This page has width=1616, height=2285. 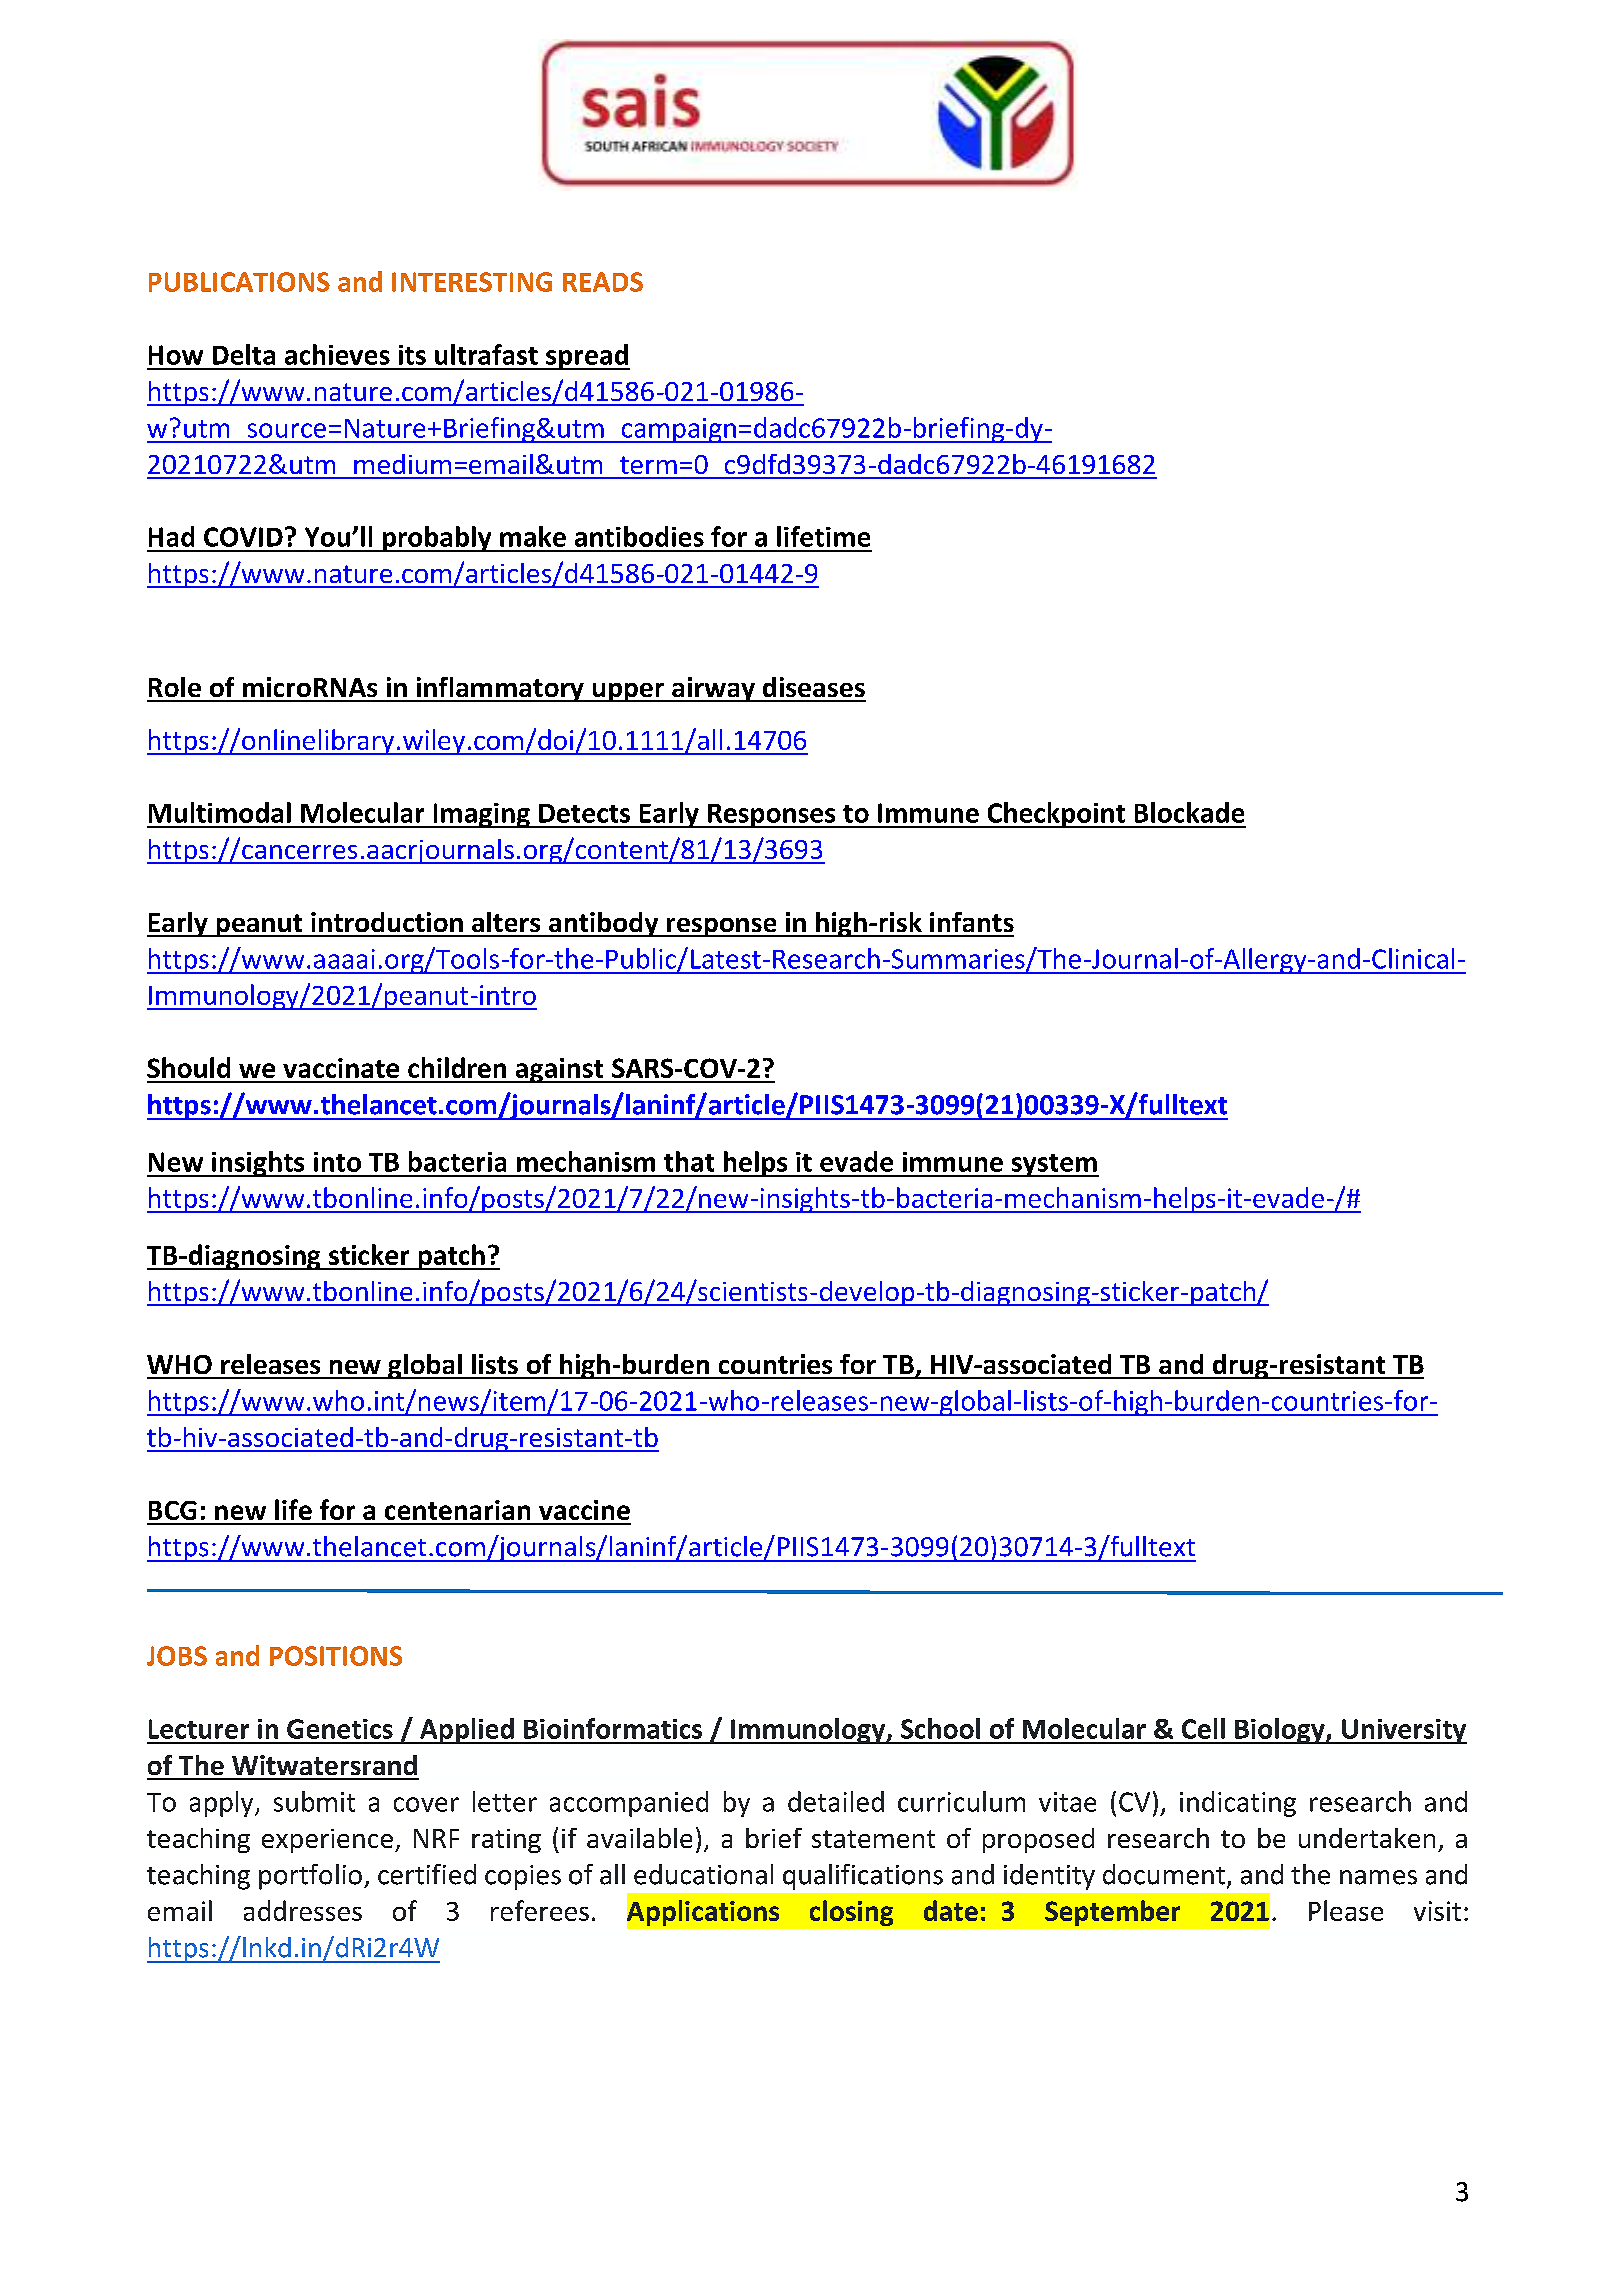 I want to click on Multimodal, so click(x=220, y=812).
